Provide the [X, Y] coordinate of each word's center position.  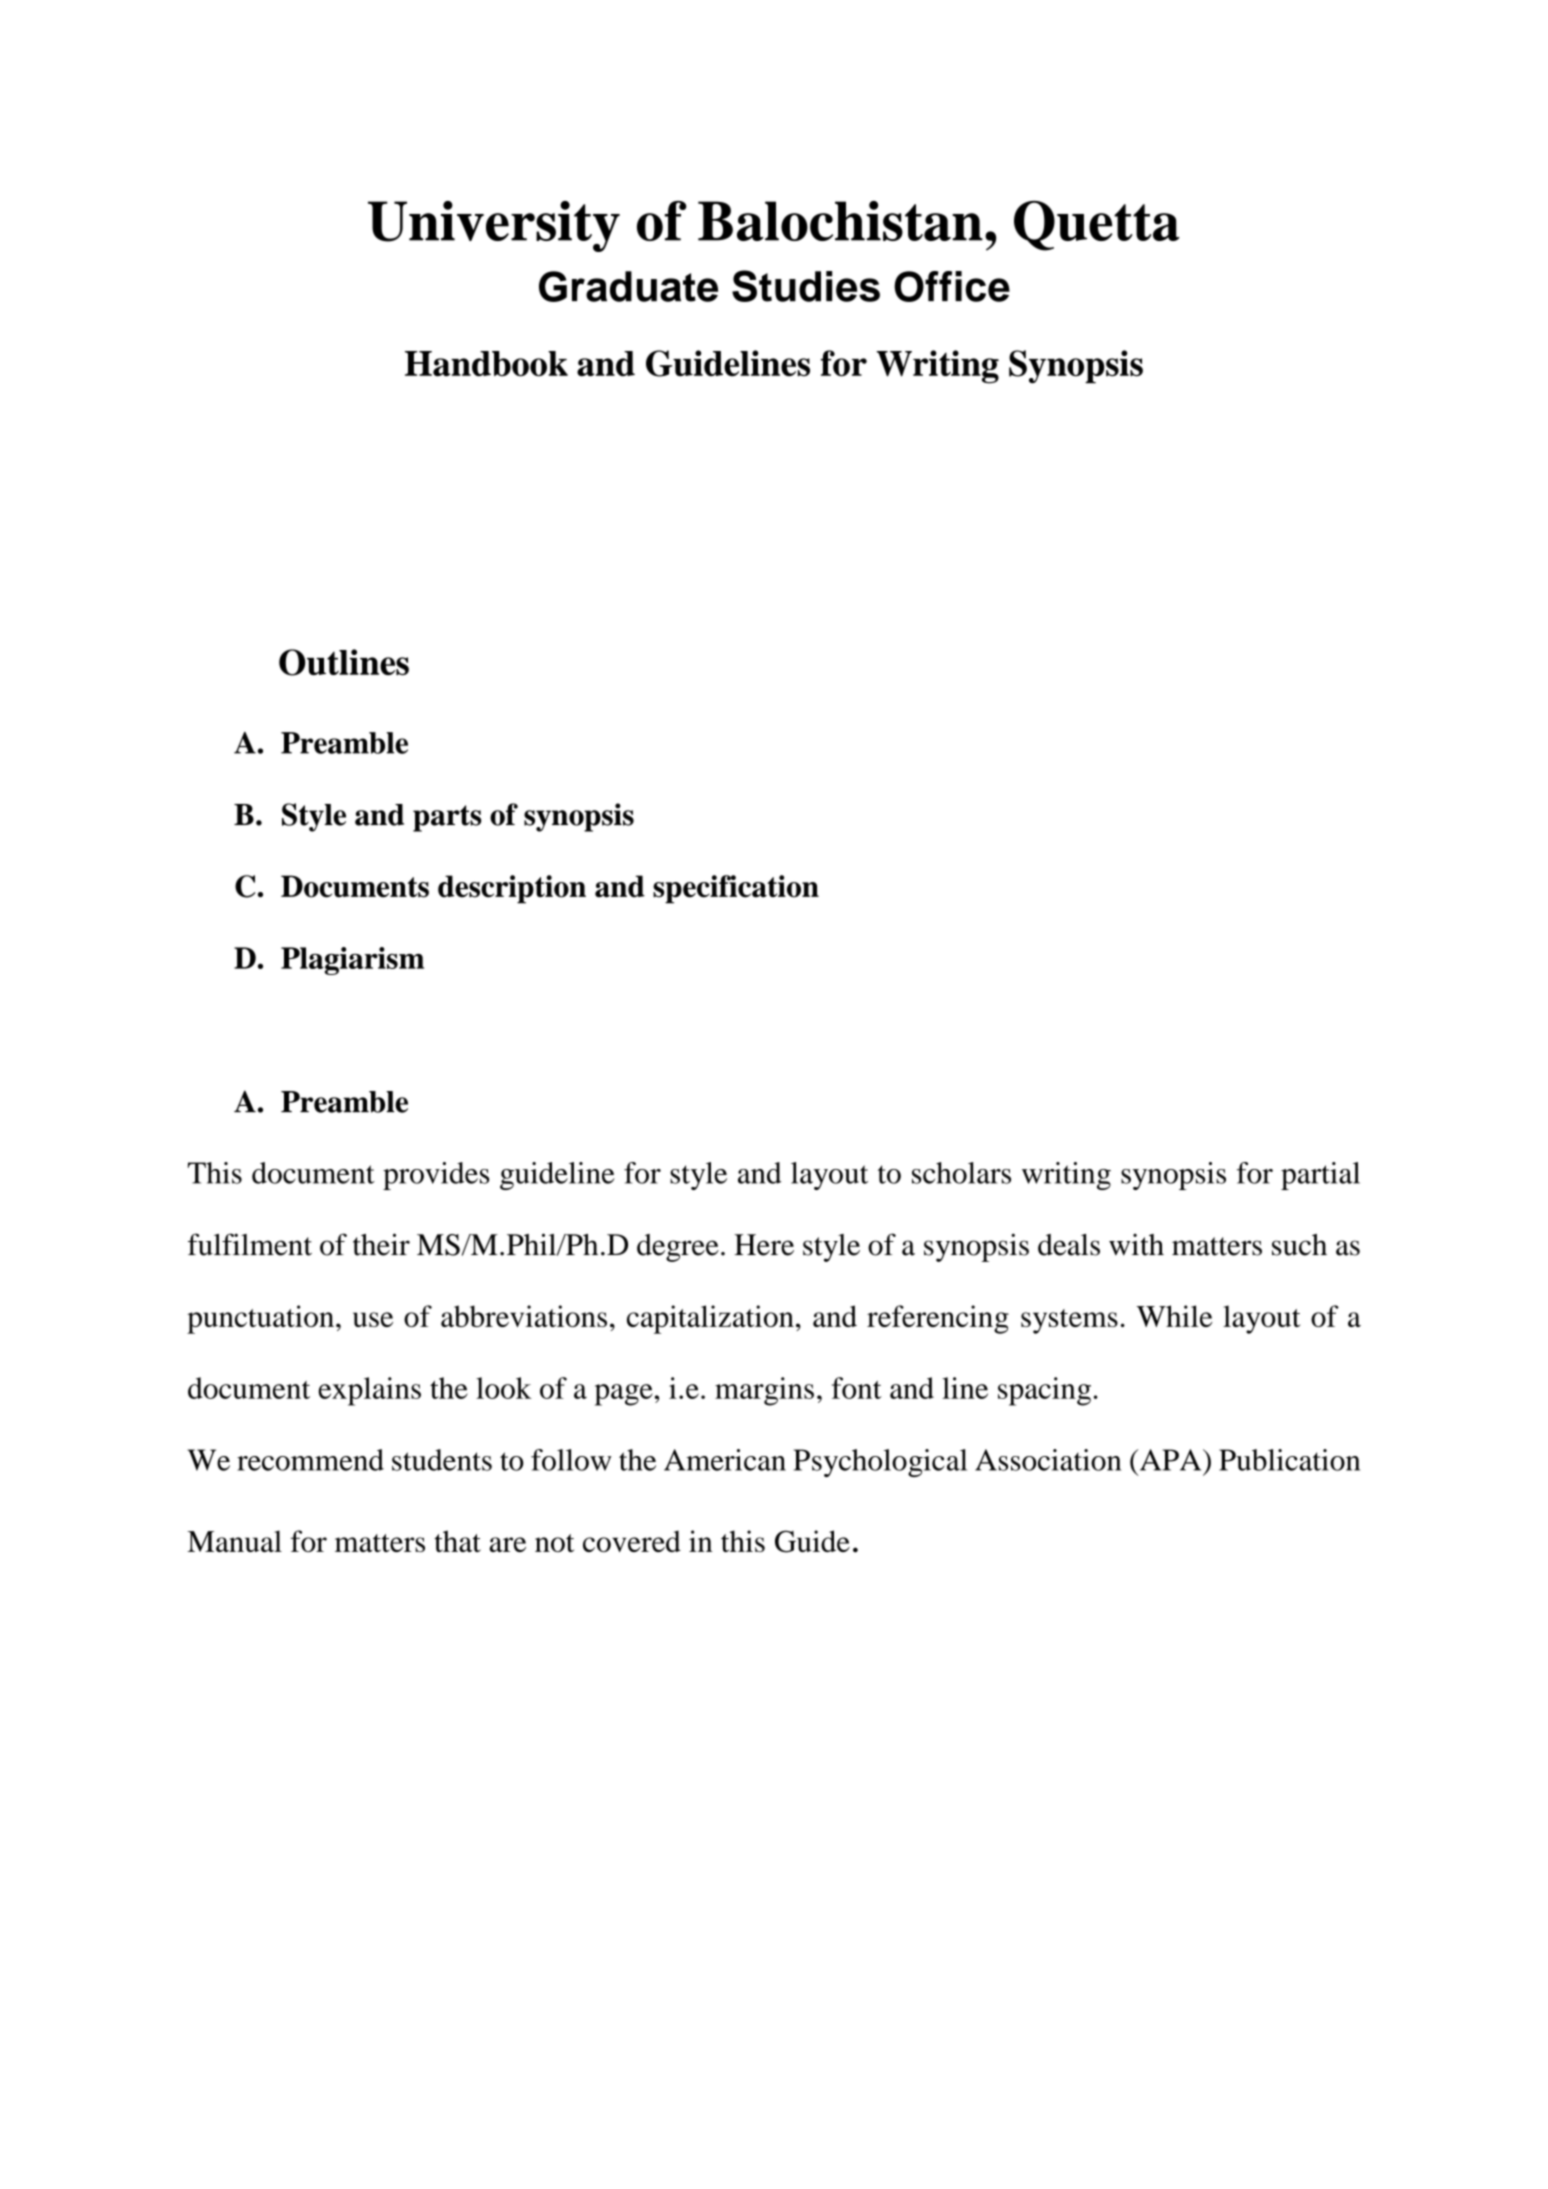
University [494, 226]
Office [952, 286]
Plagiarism [352, 961]
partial [1320, 1176]
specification [736, 889]
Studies [806, 286]
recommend [310, 1460]
